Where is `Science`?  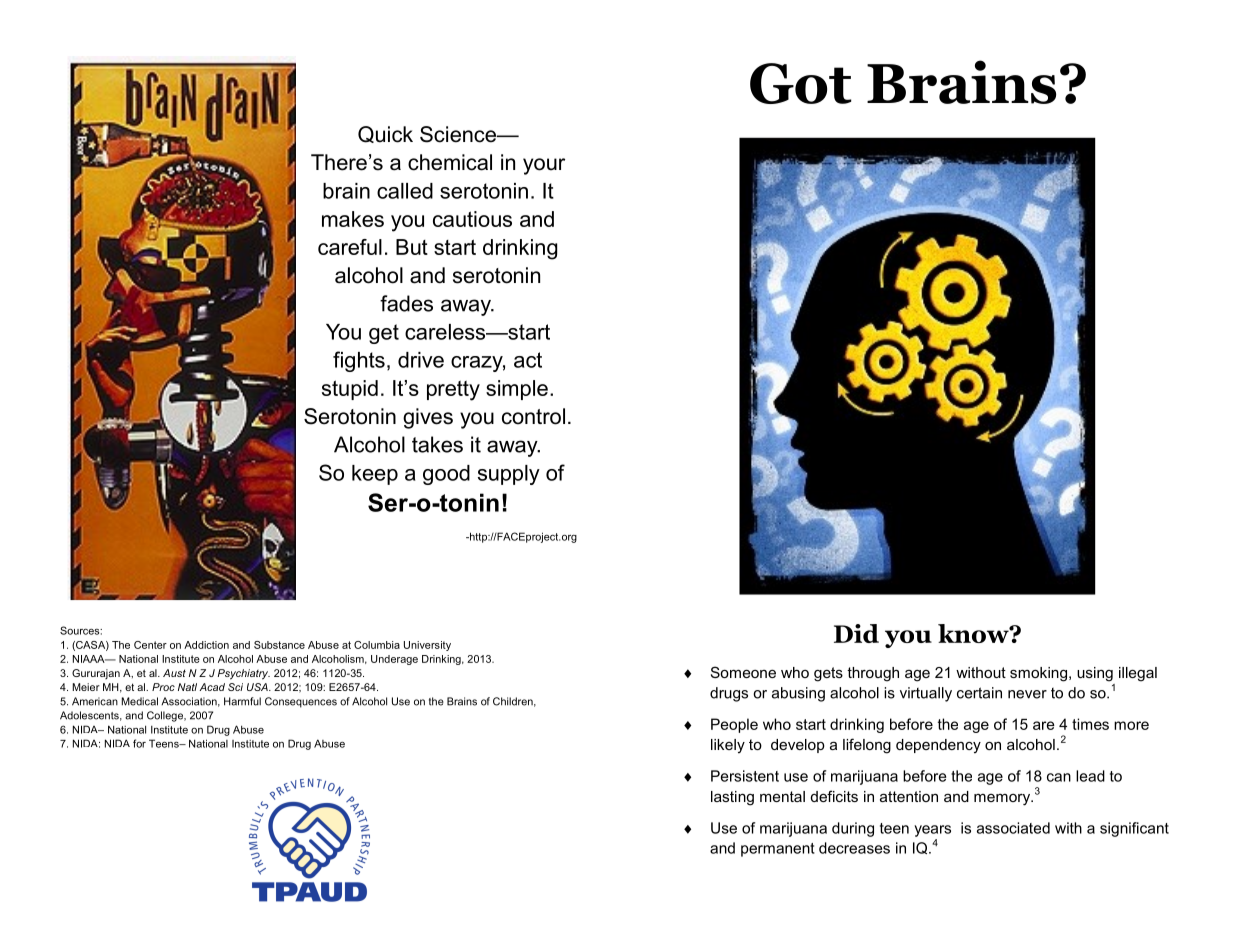 Science is located at coordinates (459, 134).
